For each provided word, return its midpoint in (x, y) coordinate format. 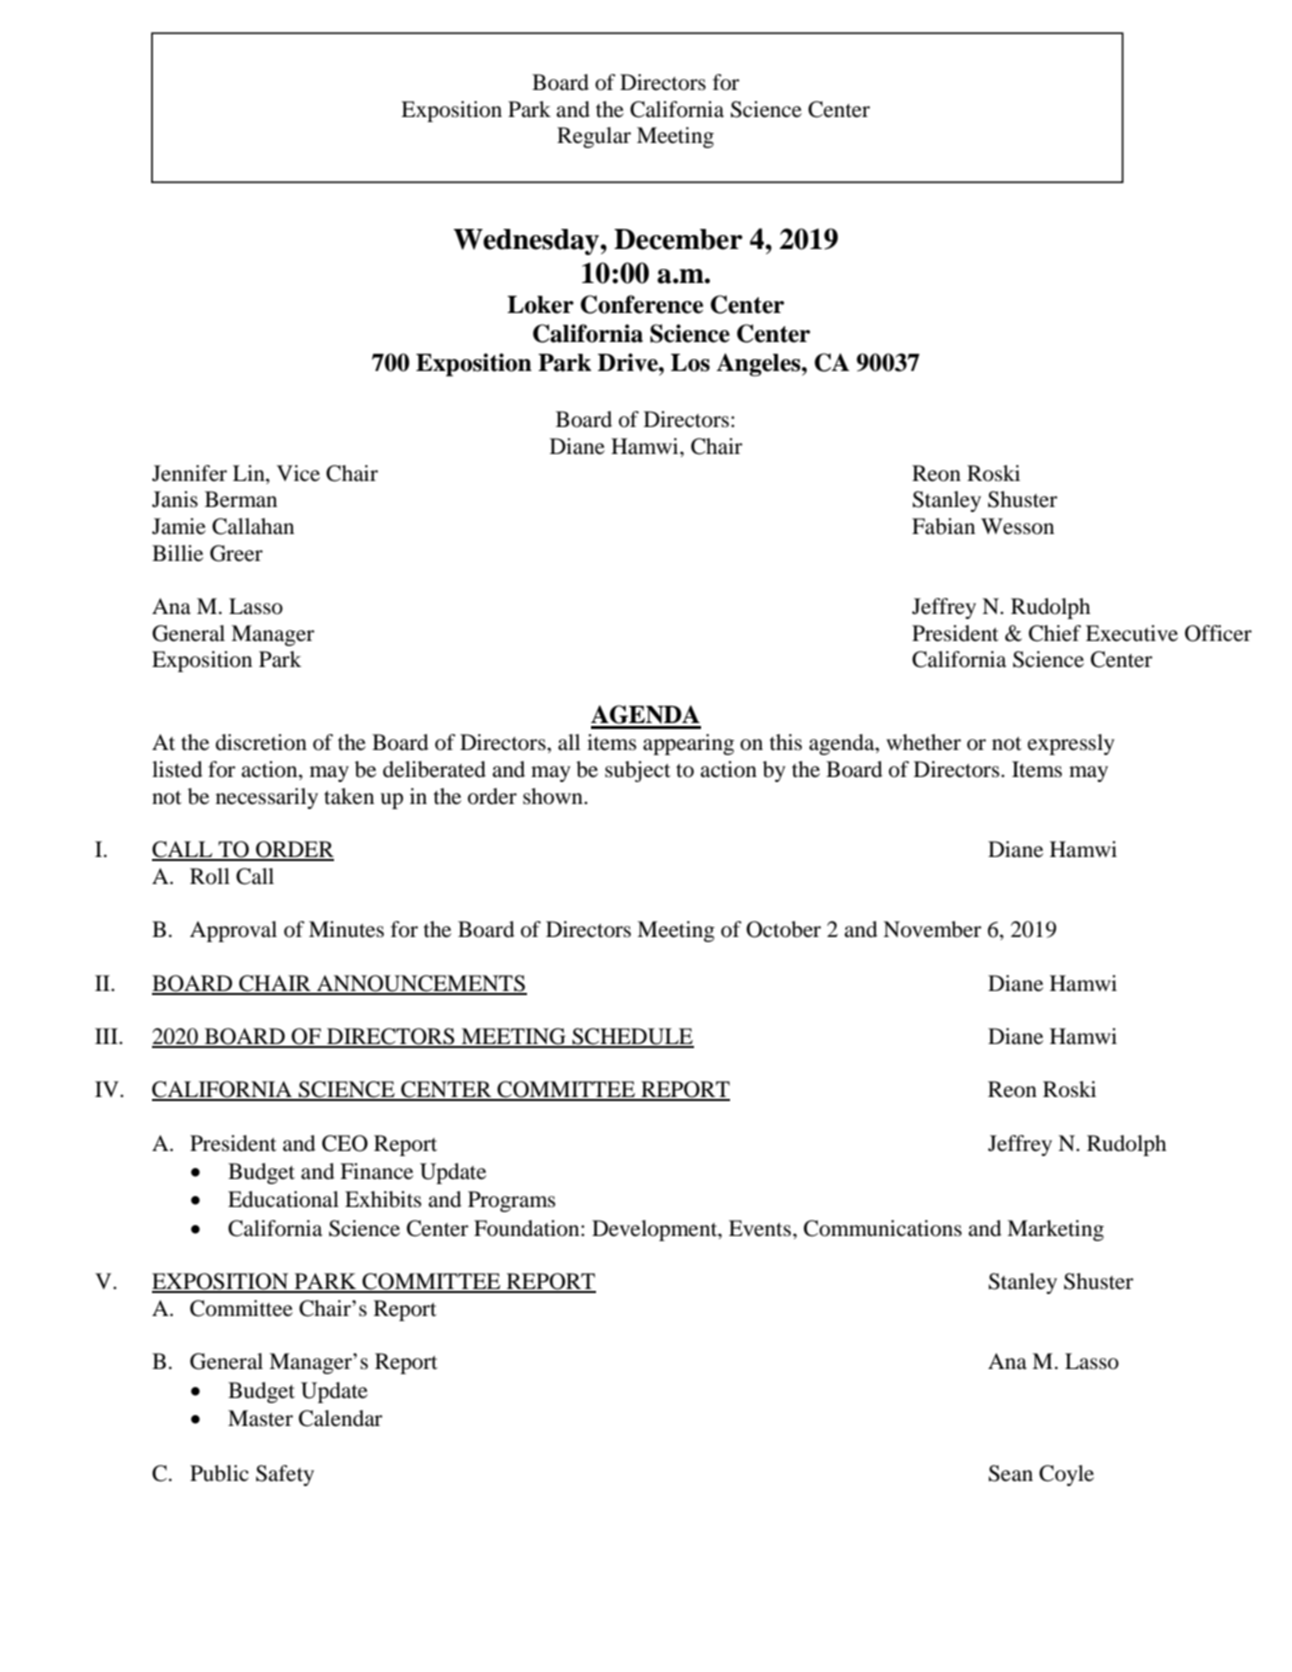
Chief (1055, 633)
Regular (594, 137)
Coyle (1066, 1475)
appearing (688, 744)
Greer (236, 553)
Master (260, 1418)
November (932, 929)
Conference (641, 304)
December (678, 239)
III (107, 1036)
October (783, 929)
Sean (1011, 1473)
